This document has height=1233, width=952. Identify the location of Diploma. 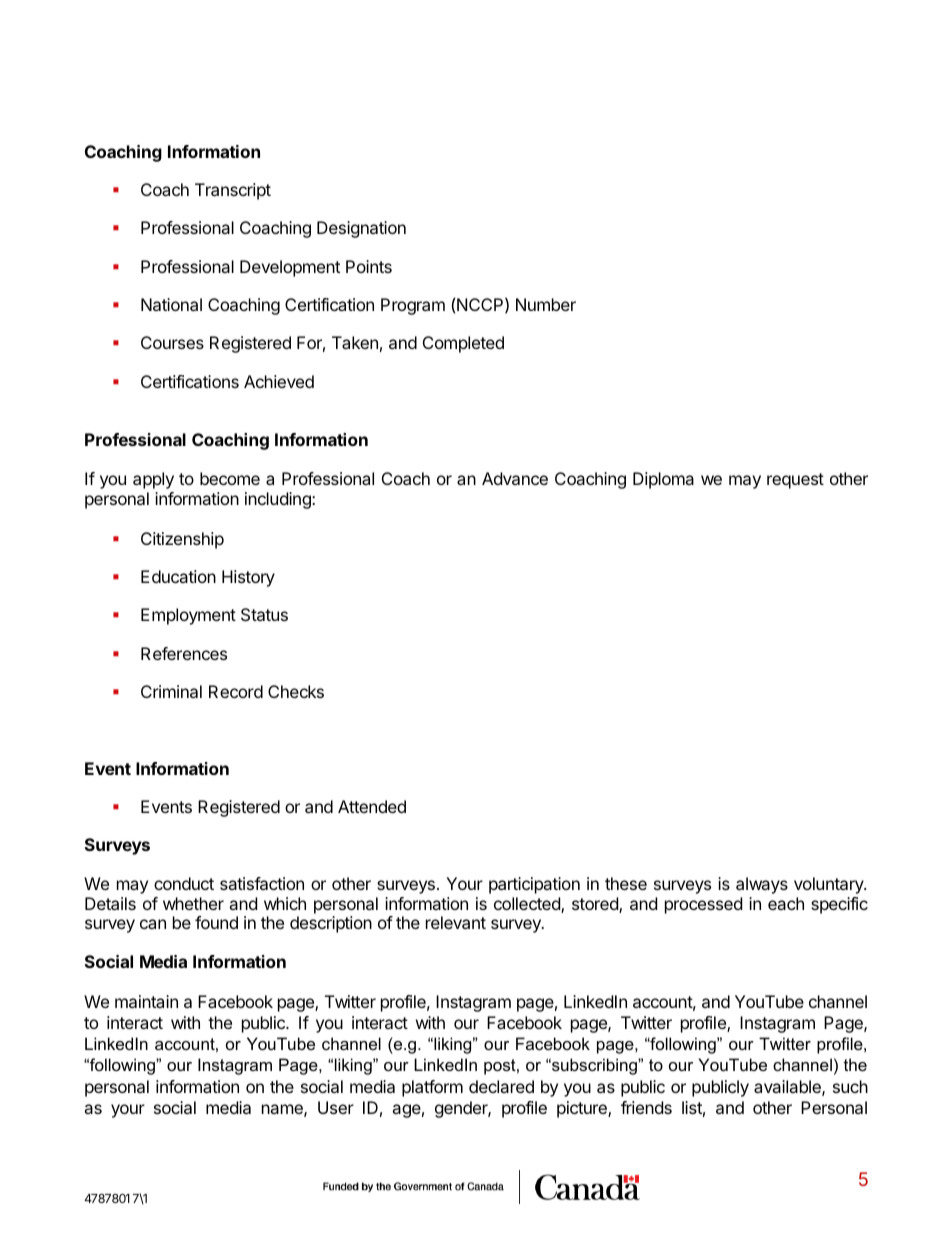
(663, 480).
